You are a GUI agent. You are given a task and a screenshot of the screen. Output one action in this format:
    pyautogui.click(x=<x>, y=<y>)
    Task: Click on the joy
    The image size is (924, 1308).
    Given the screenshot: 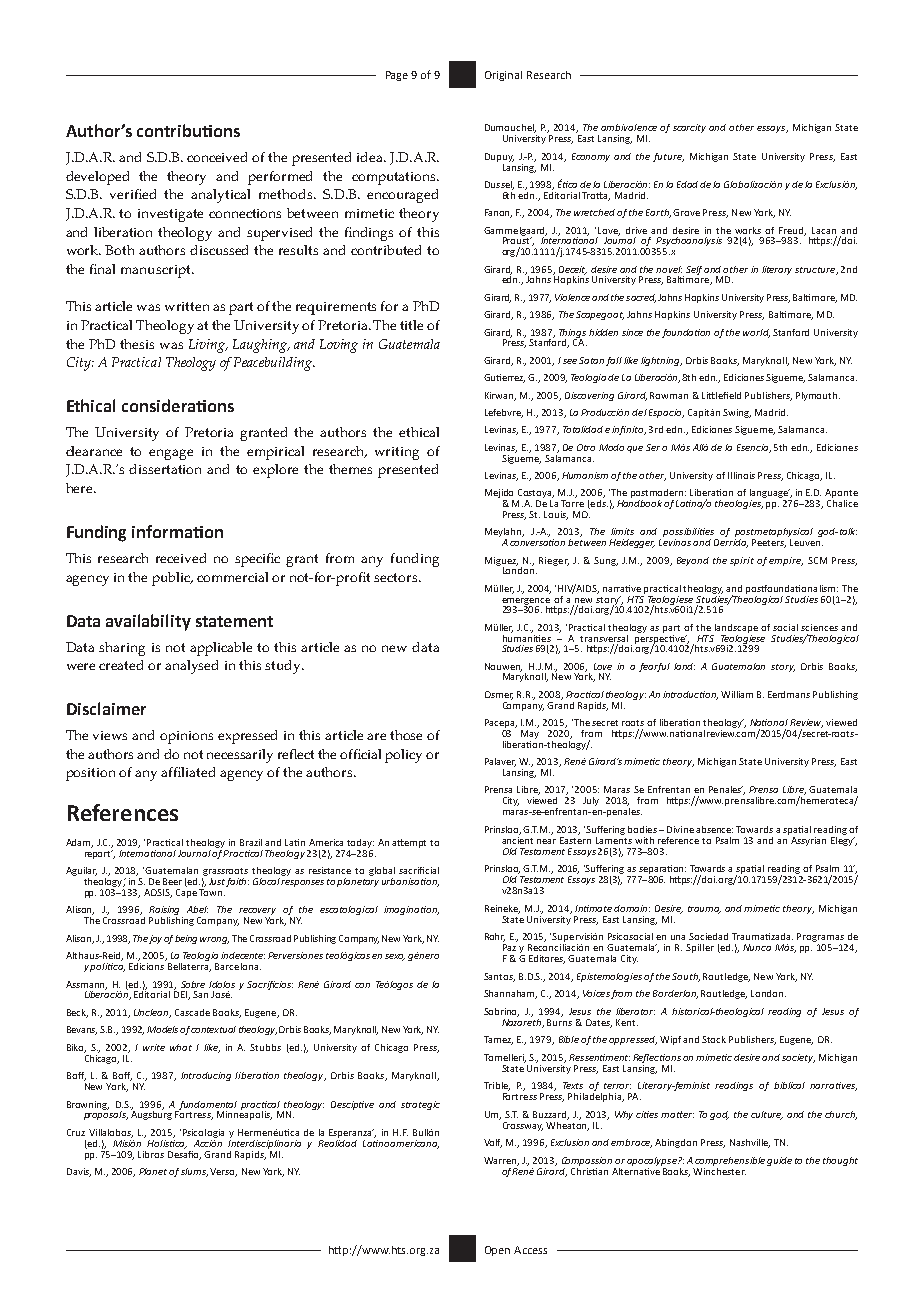 What is the action you would take?
    pyautogui.click(x=155, y=939)
